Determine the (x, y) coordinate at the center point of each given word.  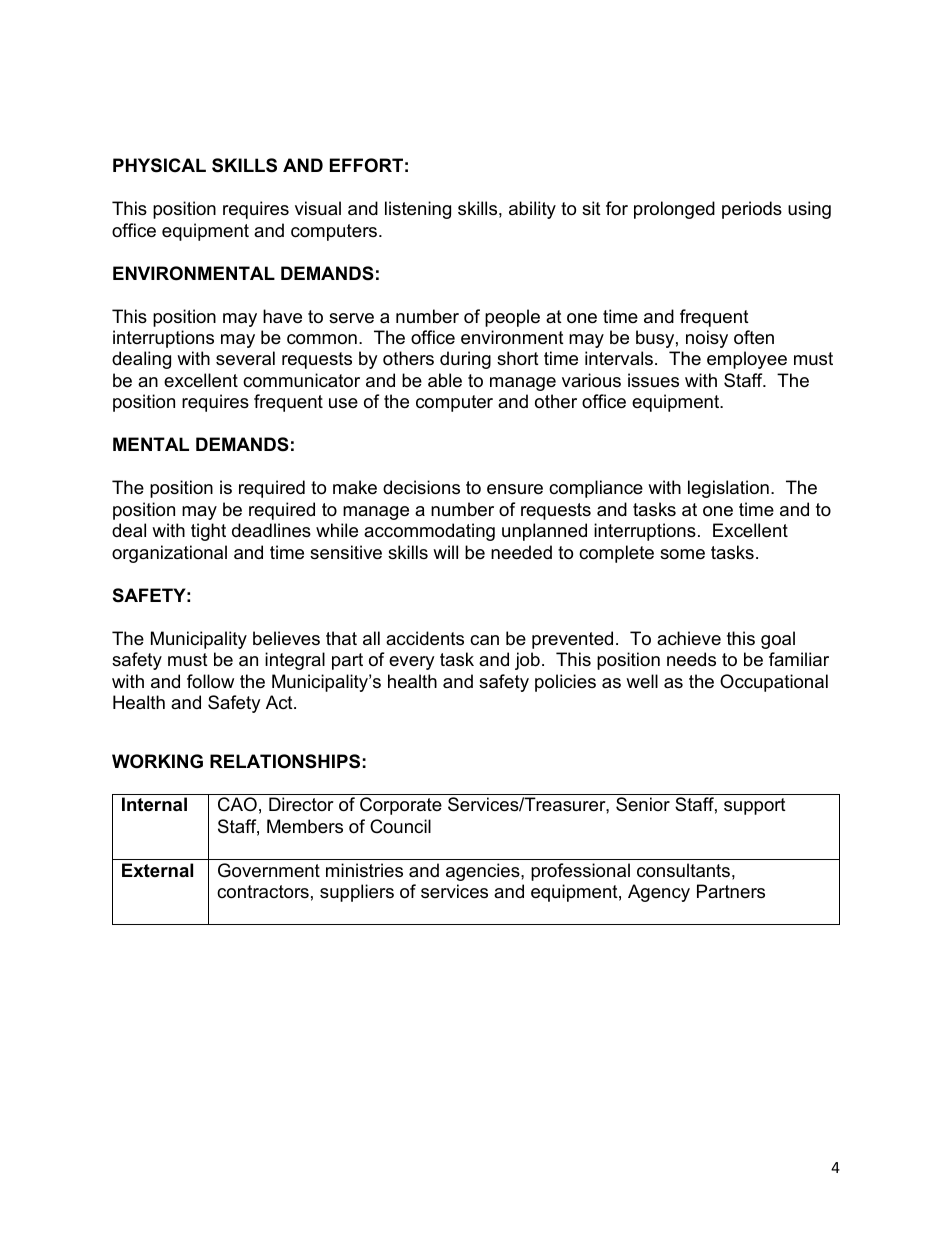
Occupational (774, 683)
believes (286, 638)
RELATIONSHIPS (285, 761)
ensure (515, 489)
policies (565, 683)
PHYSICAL (159, 165)
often (754, 337)
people (512, 318)
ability (532, 210)
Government (269, 870)
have (282, 316)
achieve (689, 638)
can (484, 640)
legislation (728, 489)
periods (752, 210)
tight (208, 532)
